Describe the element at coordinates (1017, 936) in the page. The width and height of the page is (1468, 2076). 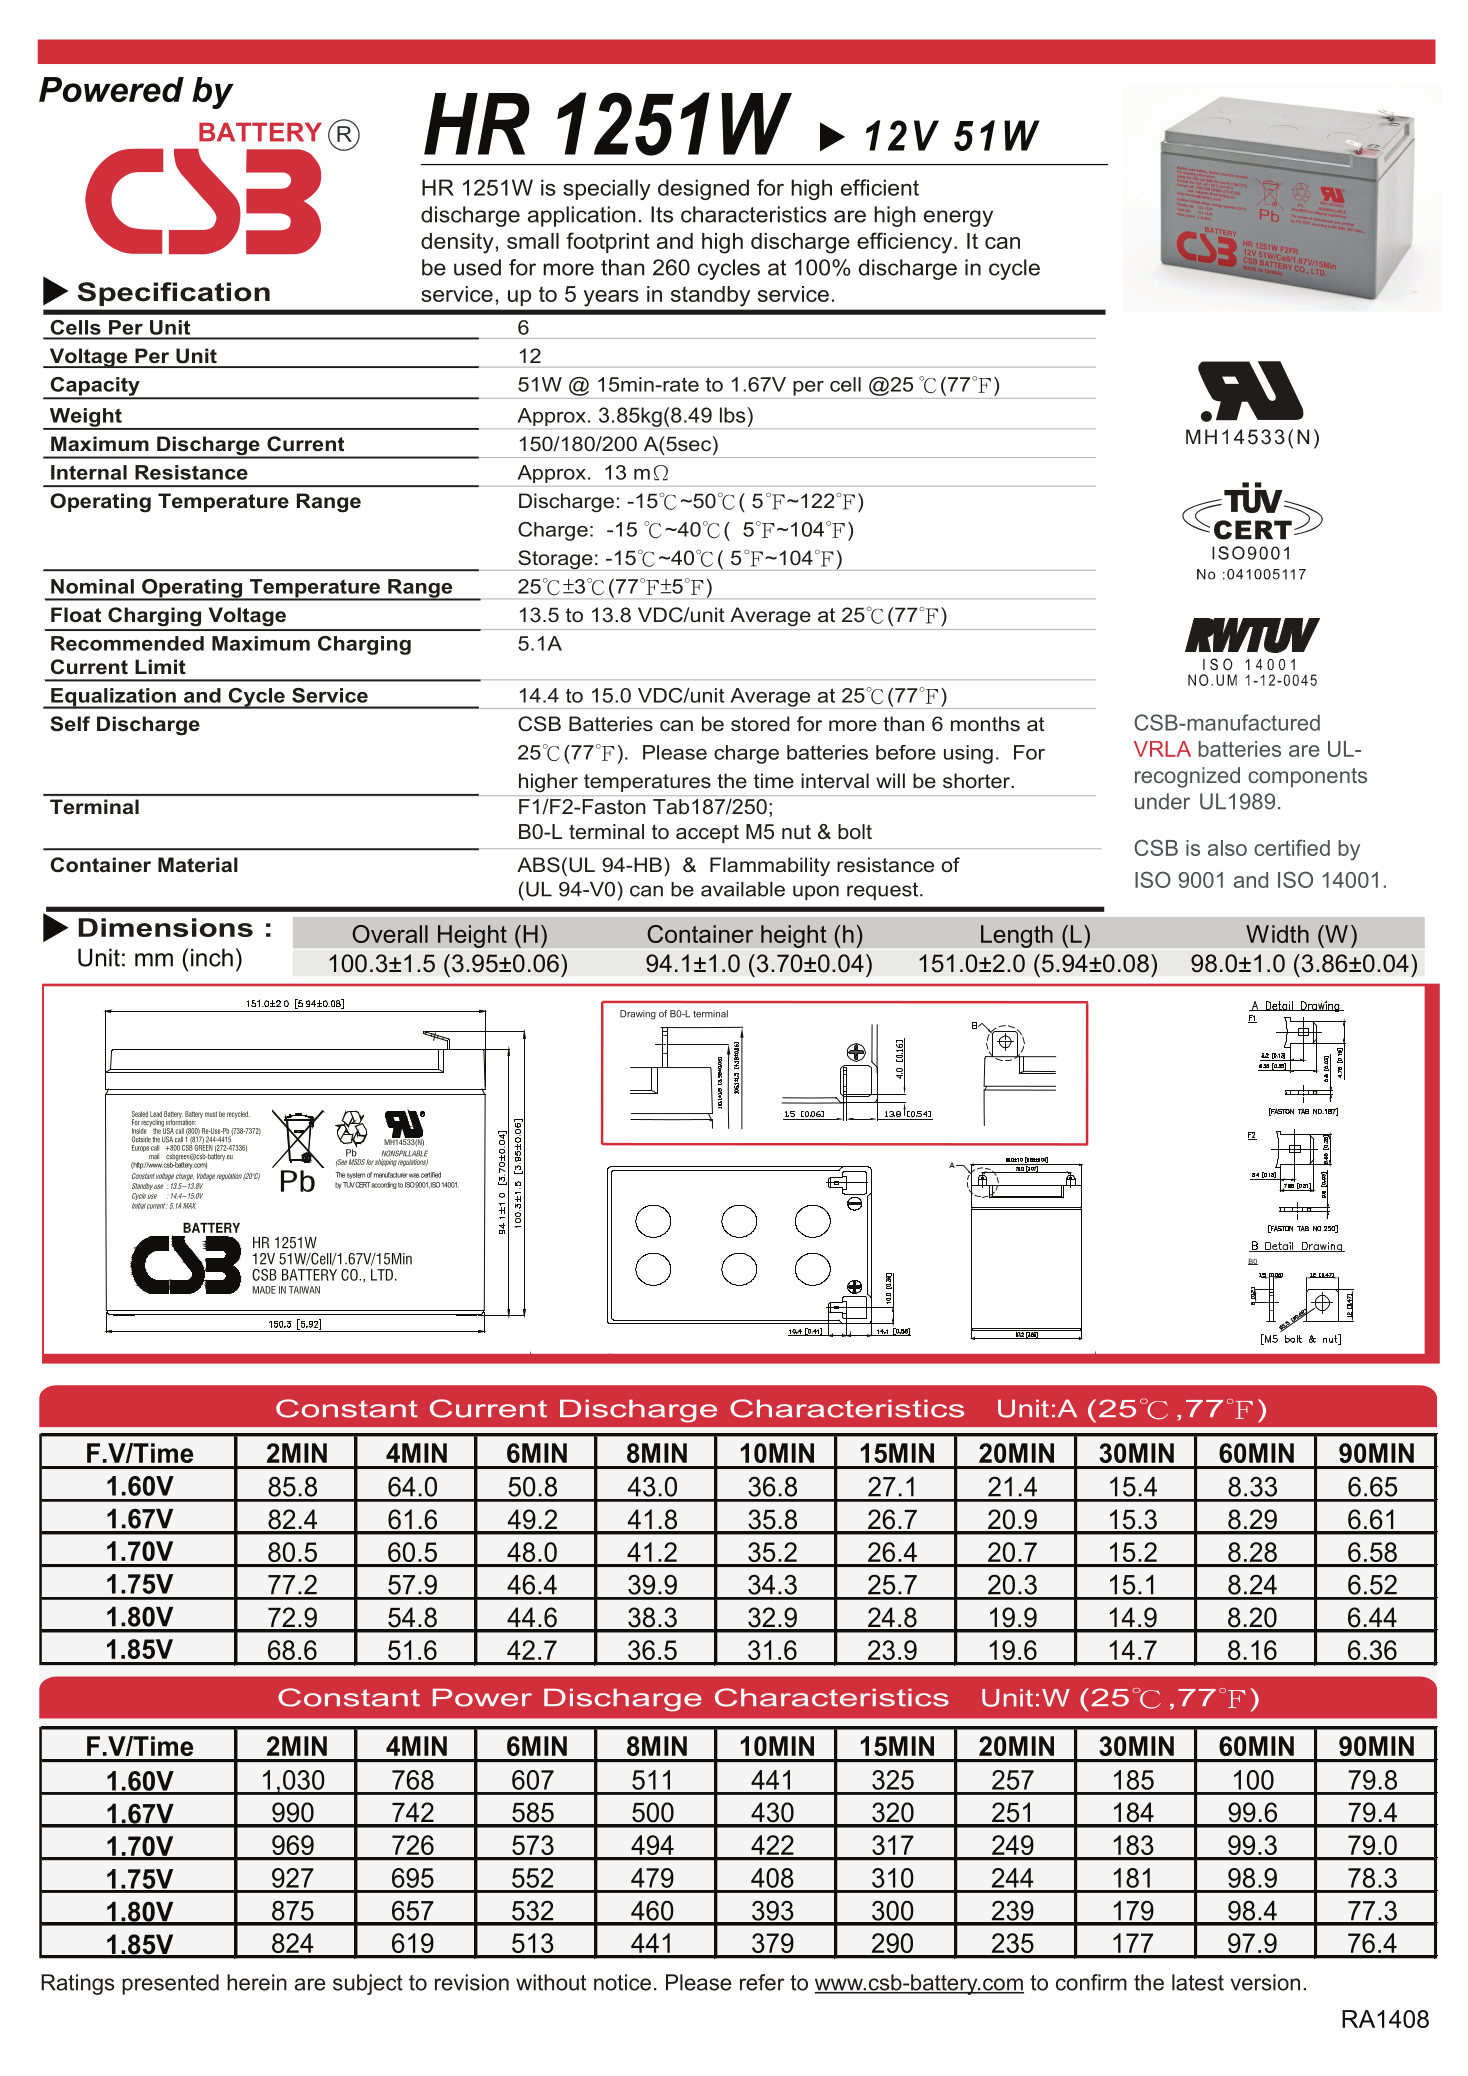
I see `Length` at that location.
